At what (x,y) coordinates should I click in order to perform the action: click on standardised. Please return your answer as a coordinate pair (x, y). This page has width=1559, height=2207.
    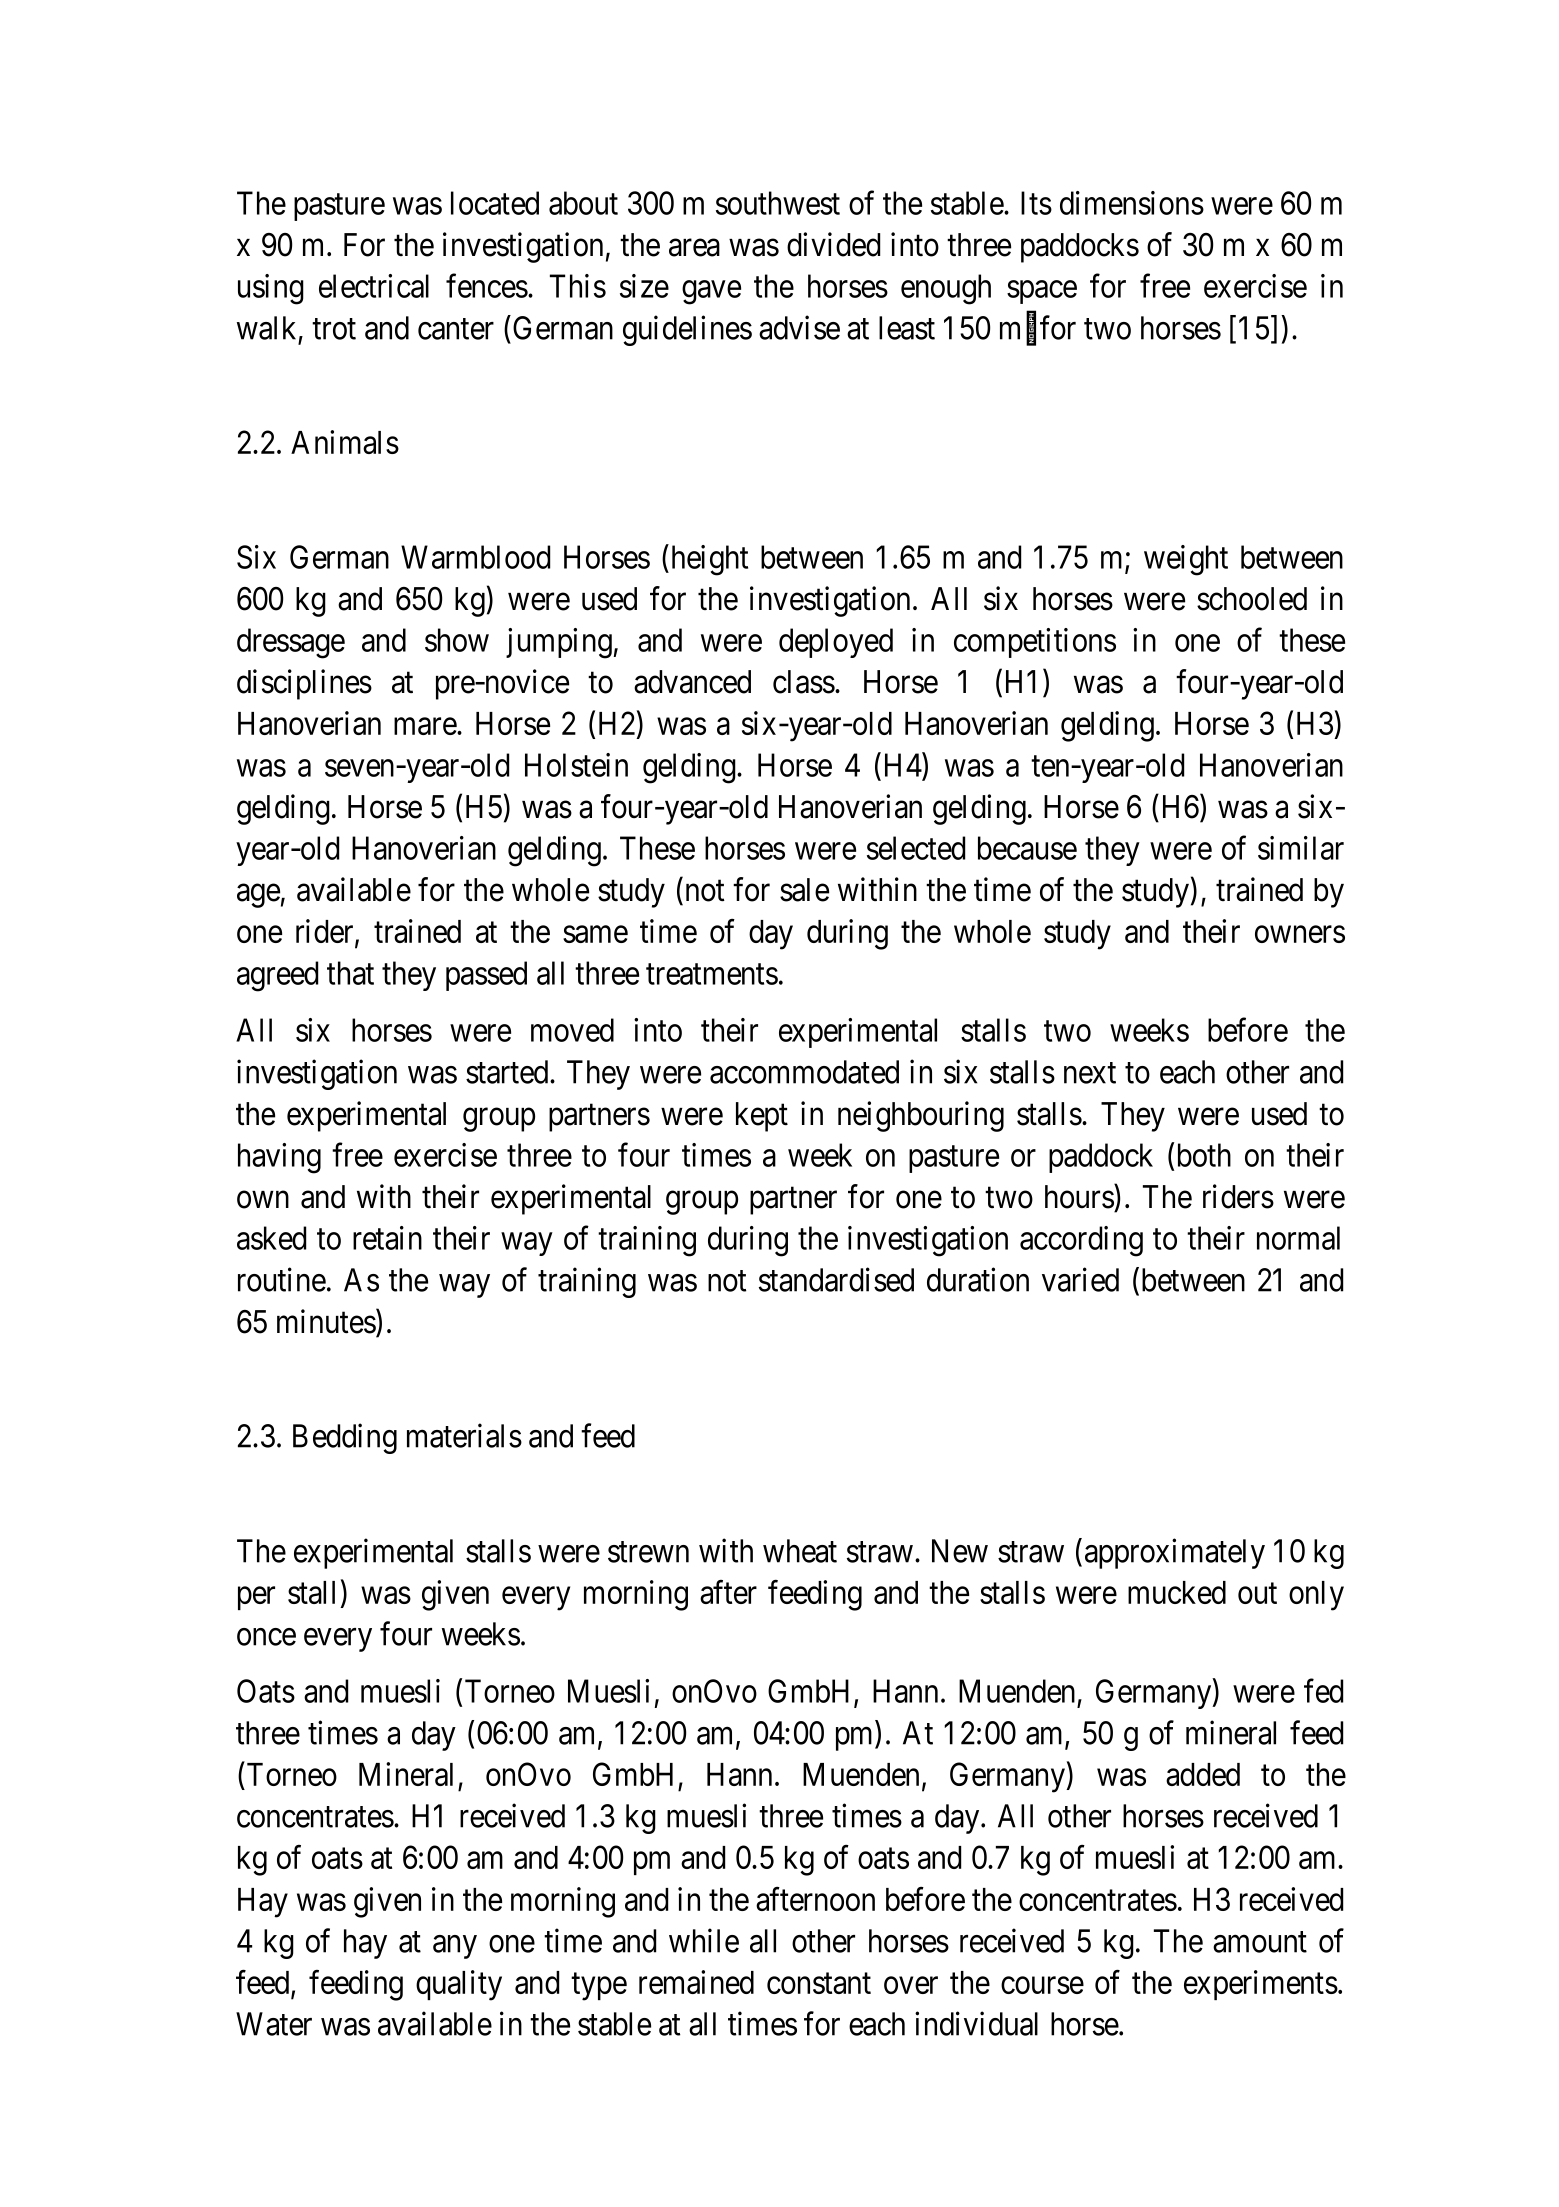
    Looking at the image, I should click on (836, 1280).
